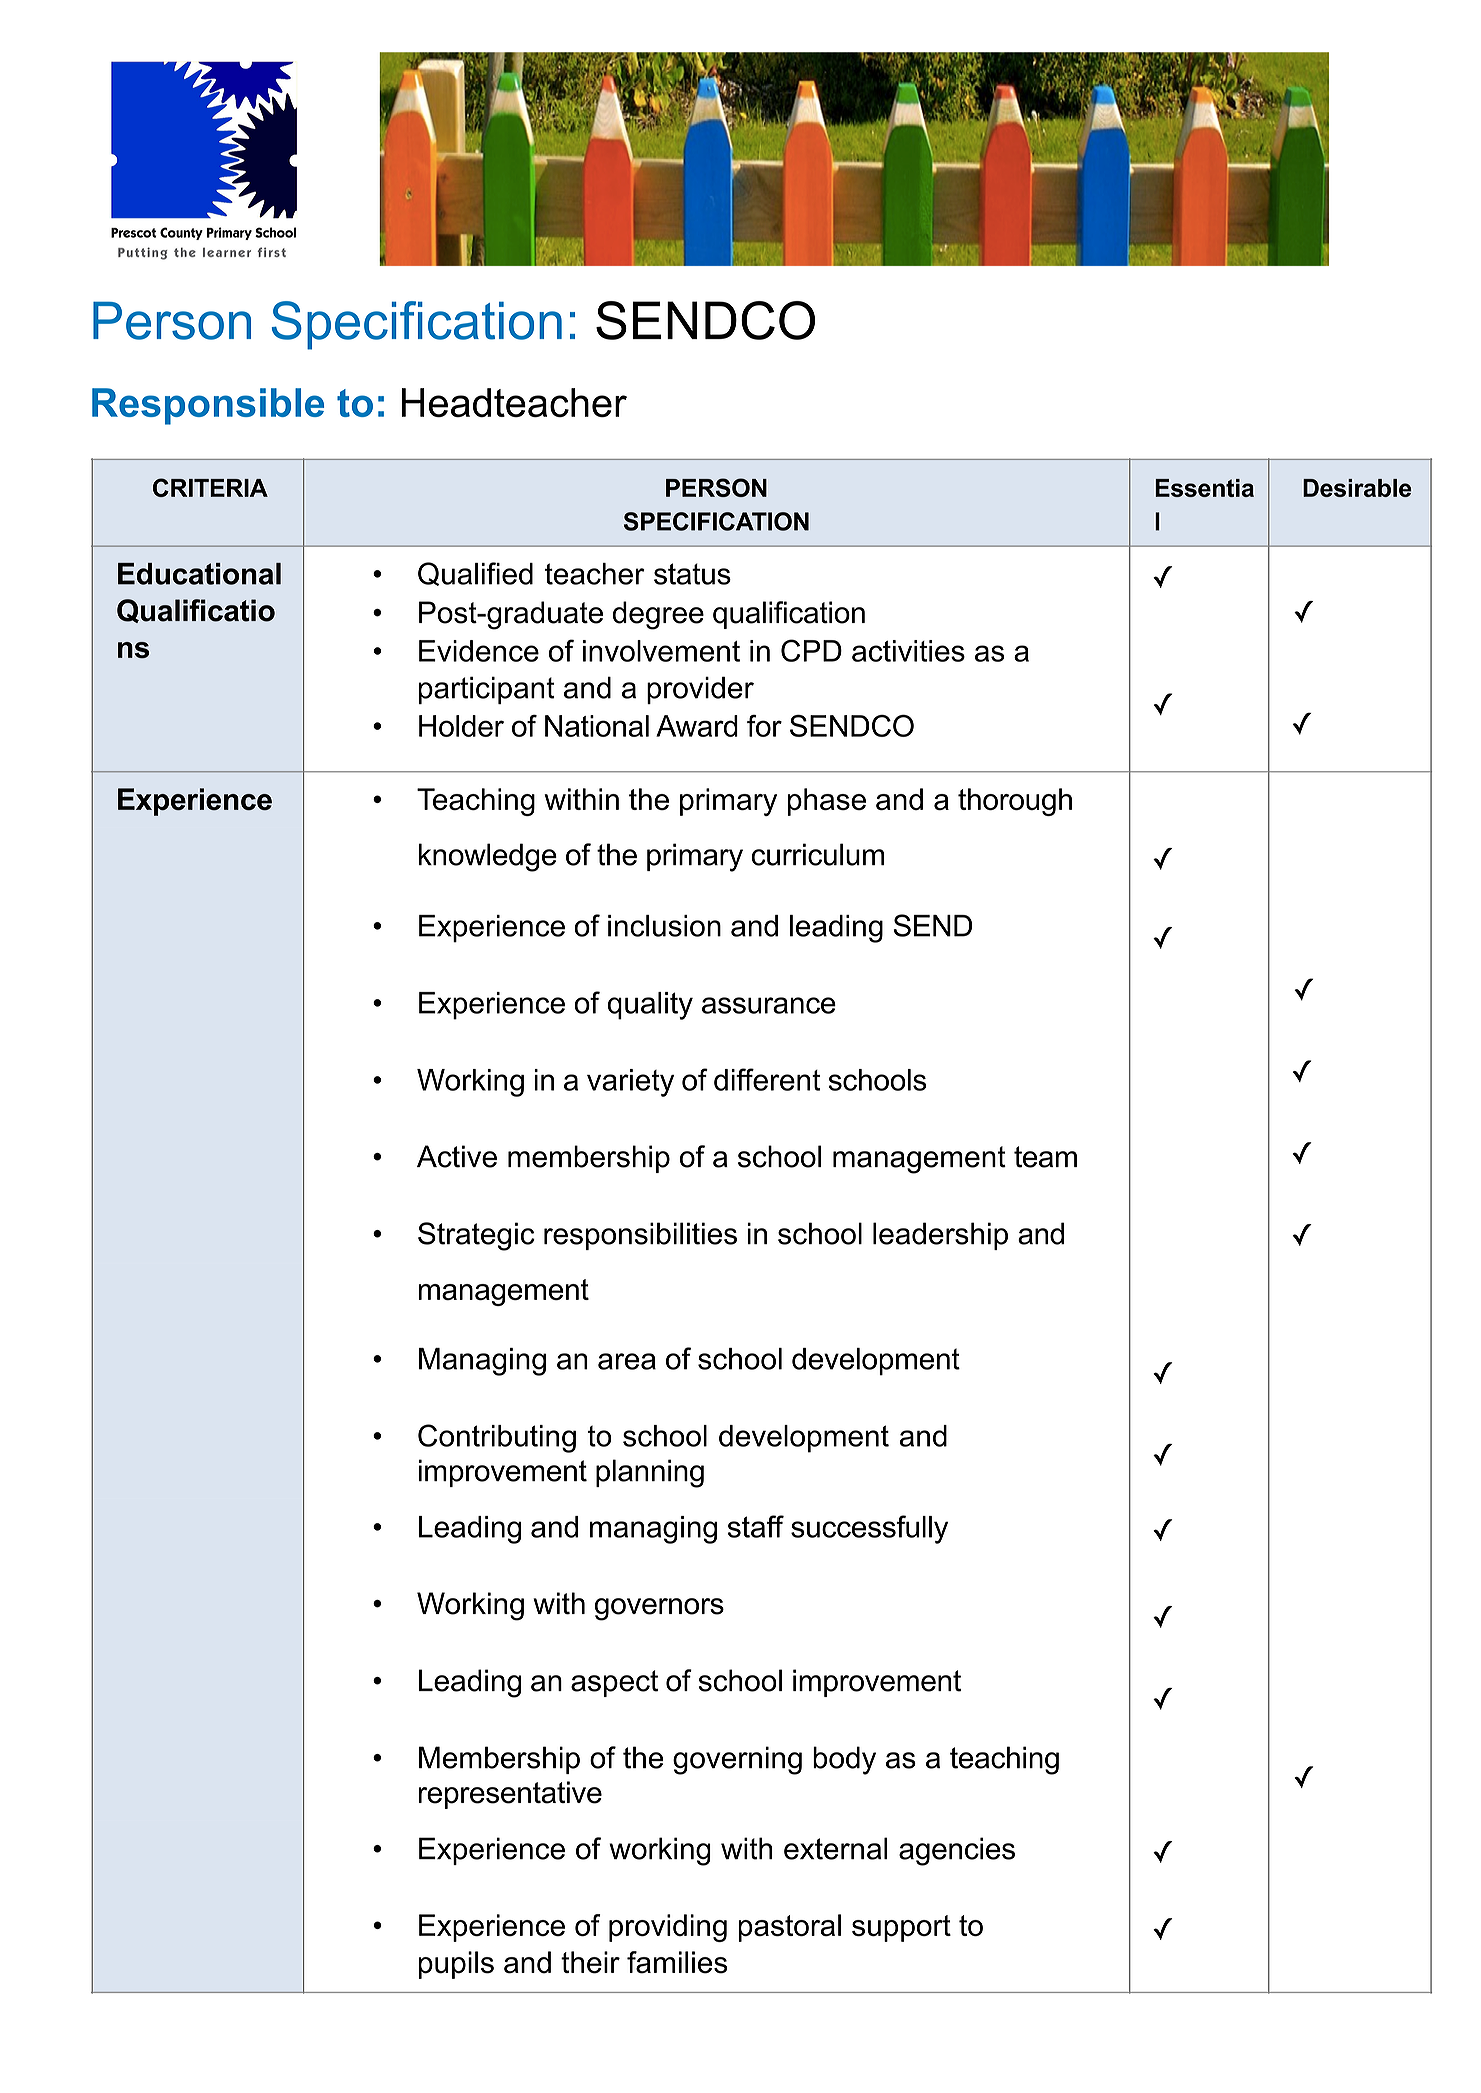  Describe the element at coordinates (1204, 488) in the screenshot. I see `Essentia` at that location.
